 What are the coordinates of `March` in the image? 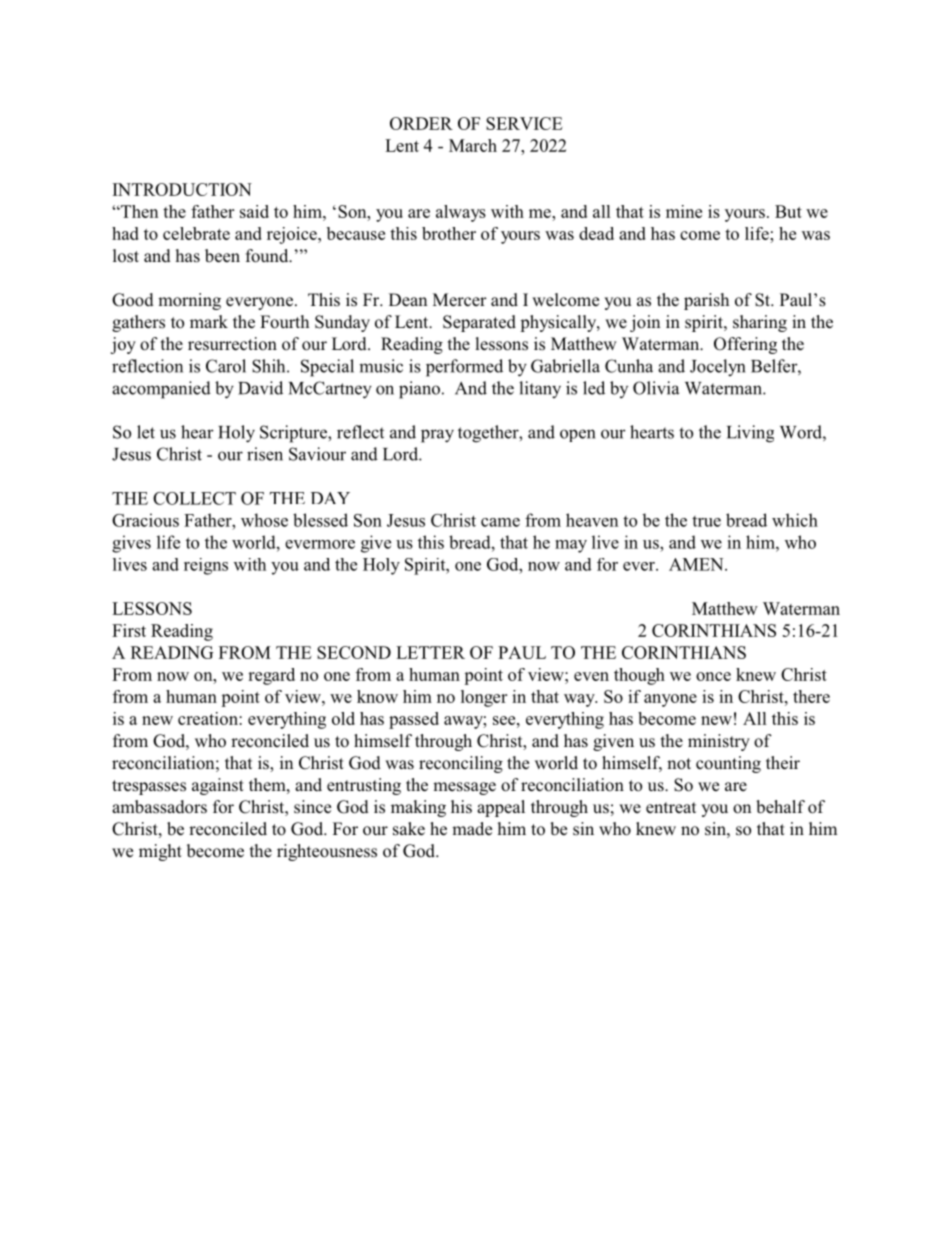 It's located at (473, 145).
